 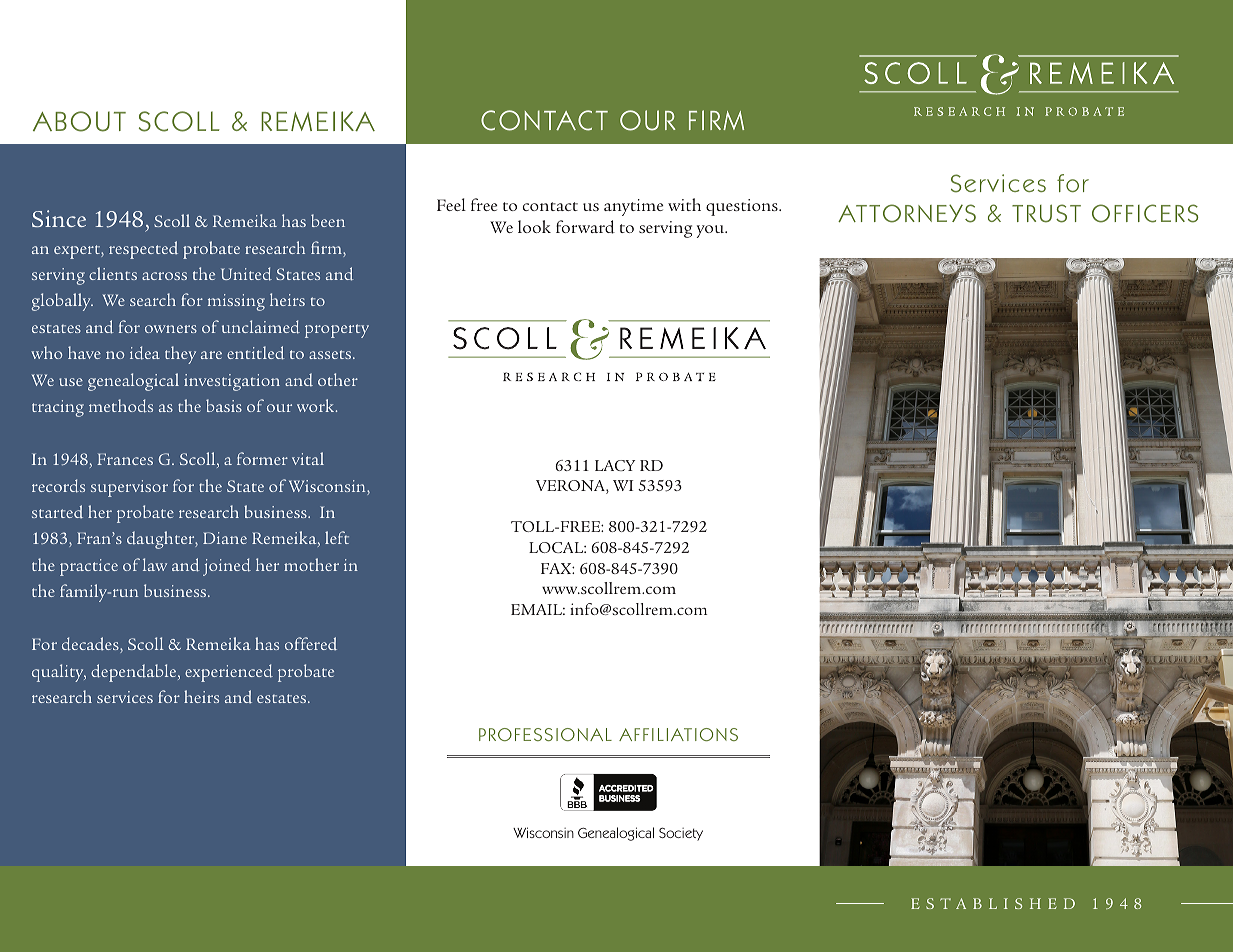 What do you see at coordinates (634, 207) in the page?
I see `anytime` at bounding box center [634, 207].
